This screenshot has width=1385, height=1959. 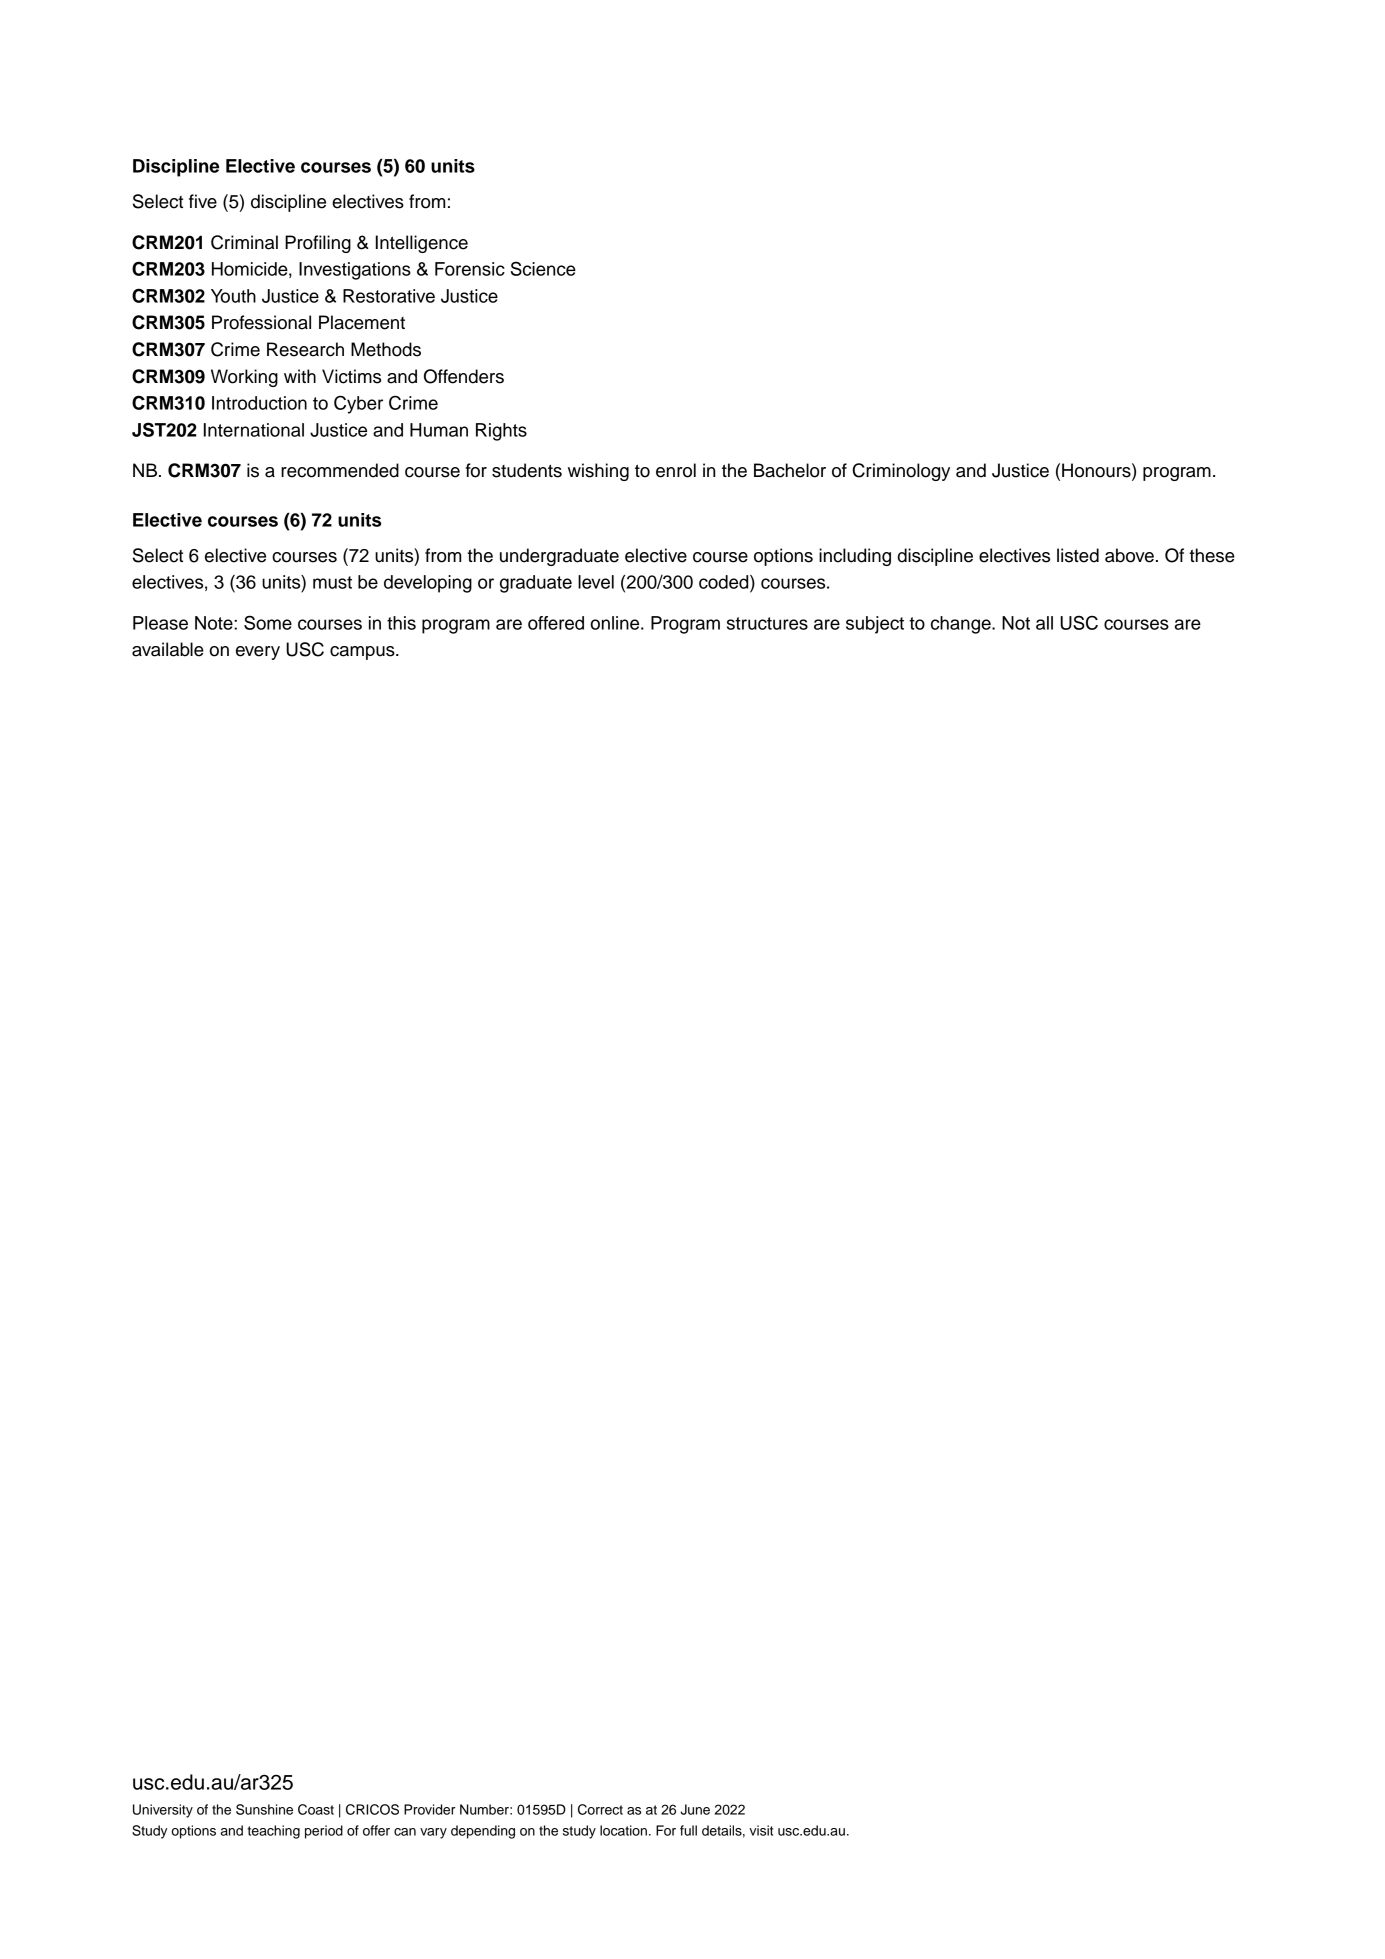 I want to click on Profiling, so click(x=318, y=244).
